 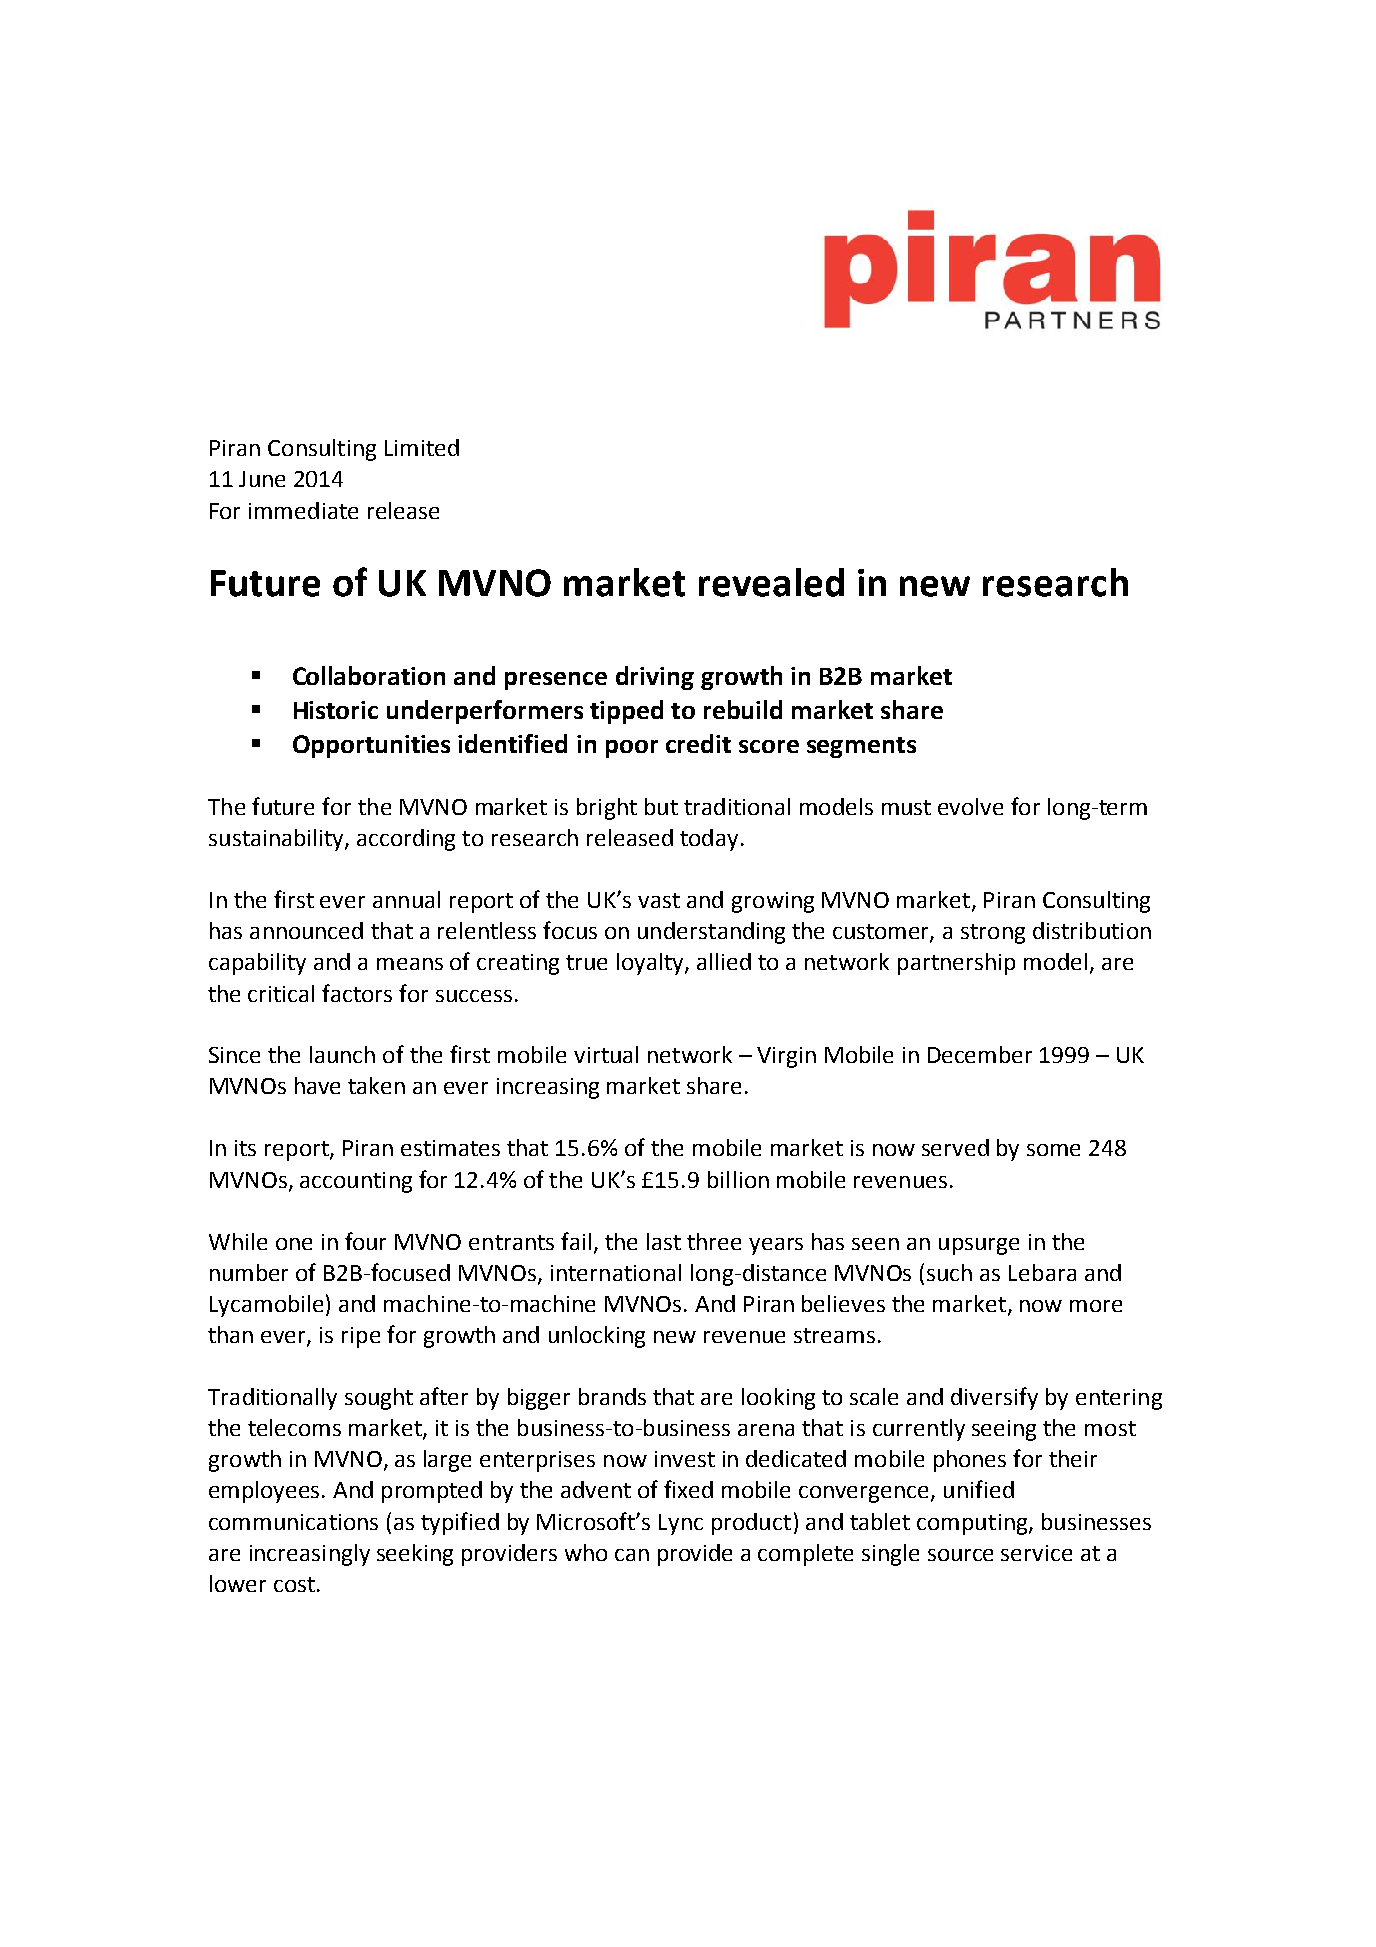 I want to click on communications, so click(x=293, y=1522).
